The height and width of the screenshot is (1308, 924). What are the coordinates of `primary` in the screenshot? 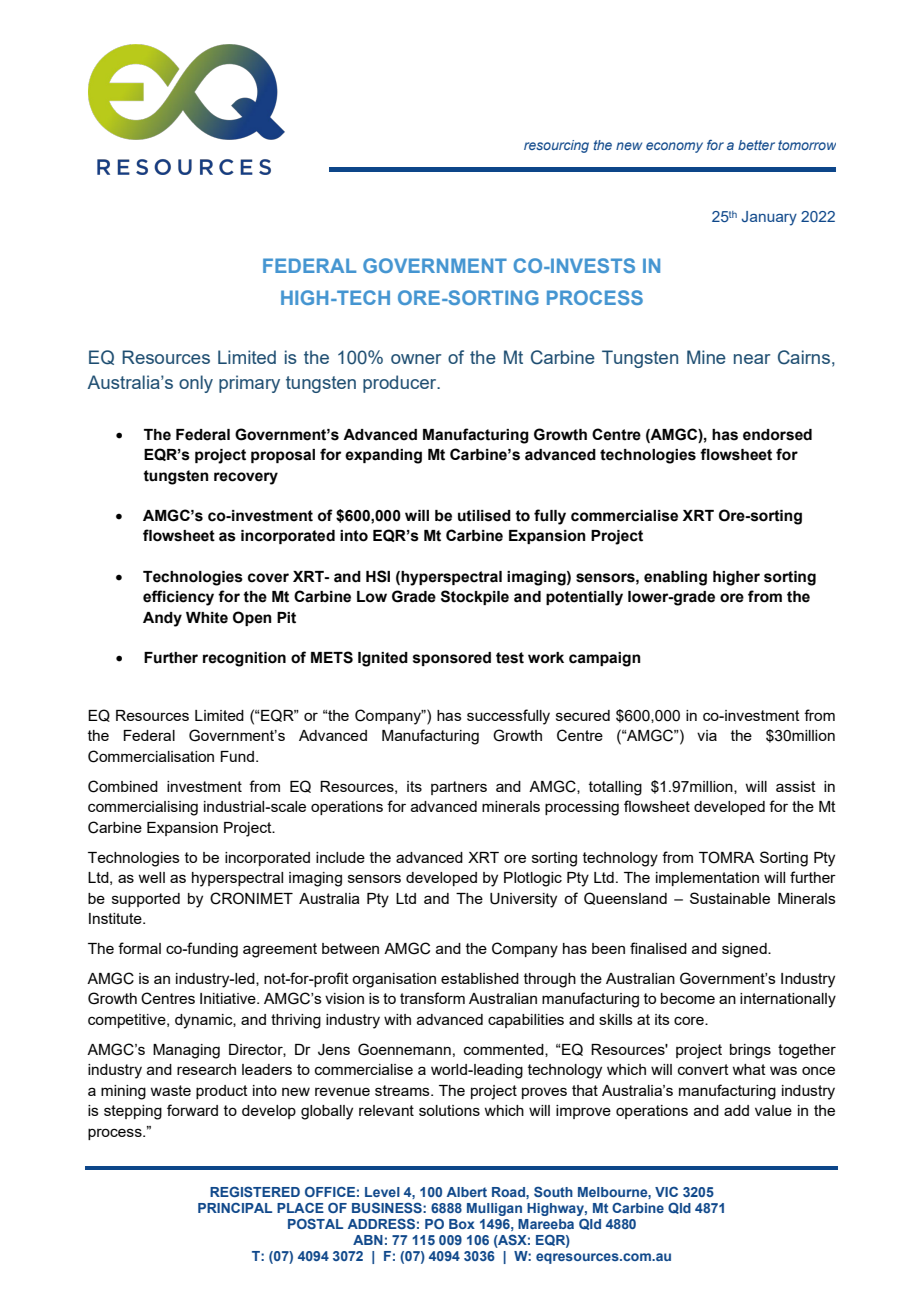 It's located at (249, 384).
